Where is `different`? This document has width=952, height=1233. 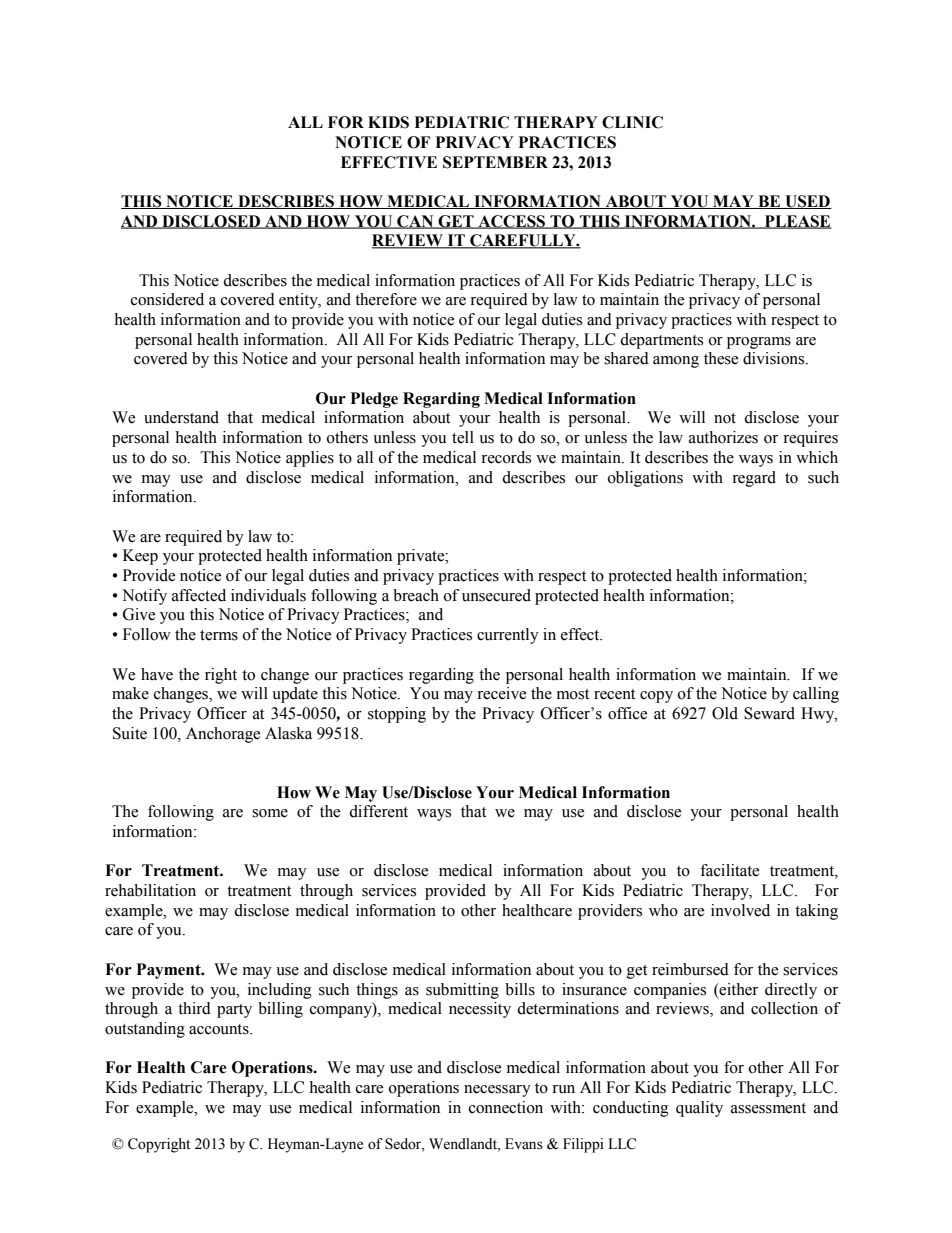
different is located at coordinates (378, 811).
